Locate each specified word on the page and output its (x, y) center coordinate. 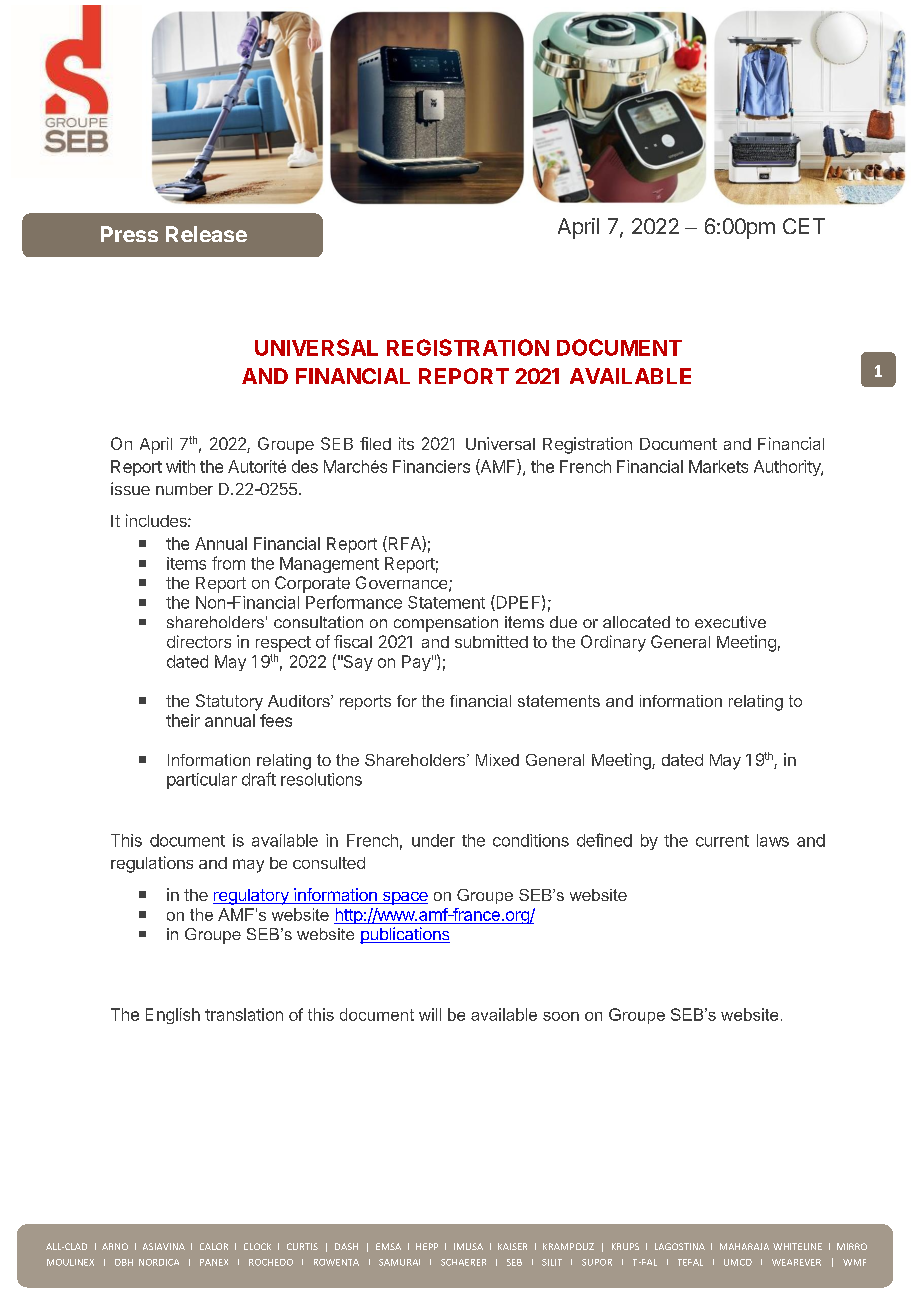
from (228, 563)
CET (804, 226)
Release (206, 234)
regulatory (252, 897)
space (404, 898)
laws (773, 840)
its (406, 443)
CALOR (214, 1246)
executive (730, 622)
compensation (446, 624)
